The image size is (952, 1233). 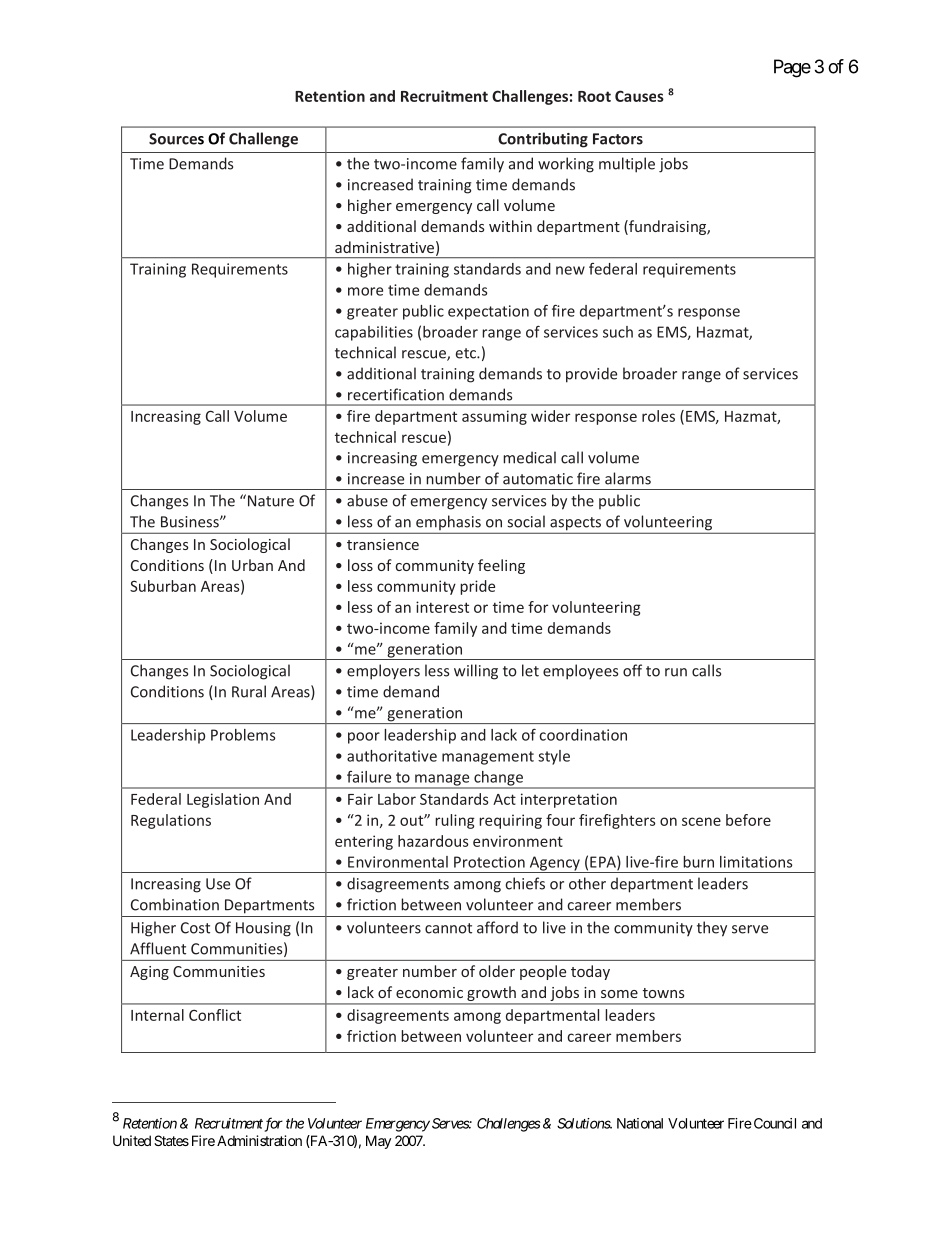 I want to click on States, so click(x=171, y=1140).
